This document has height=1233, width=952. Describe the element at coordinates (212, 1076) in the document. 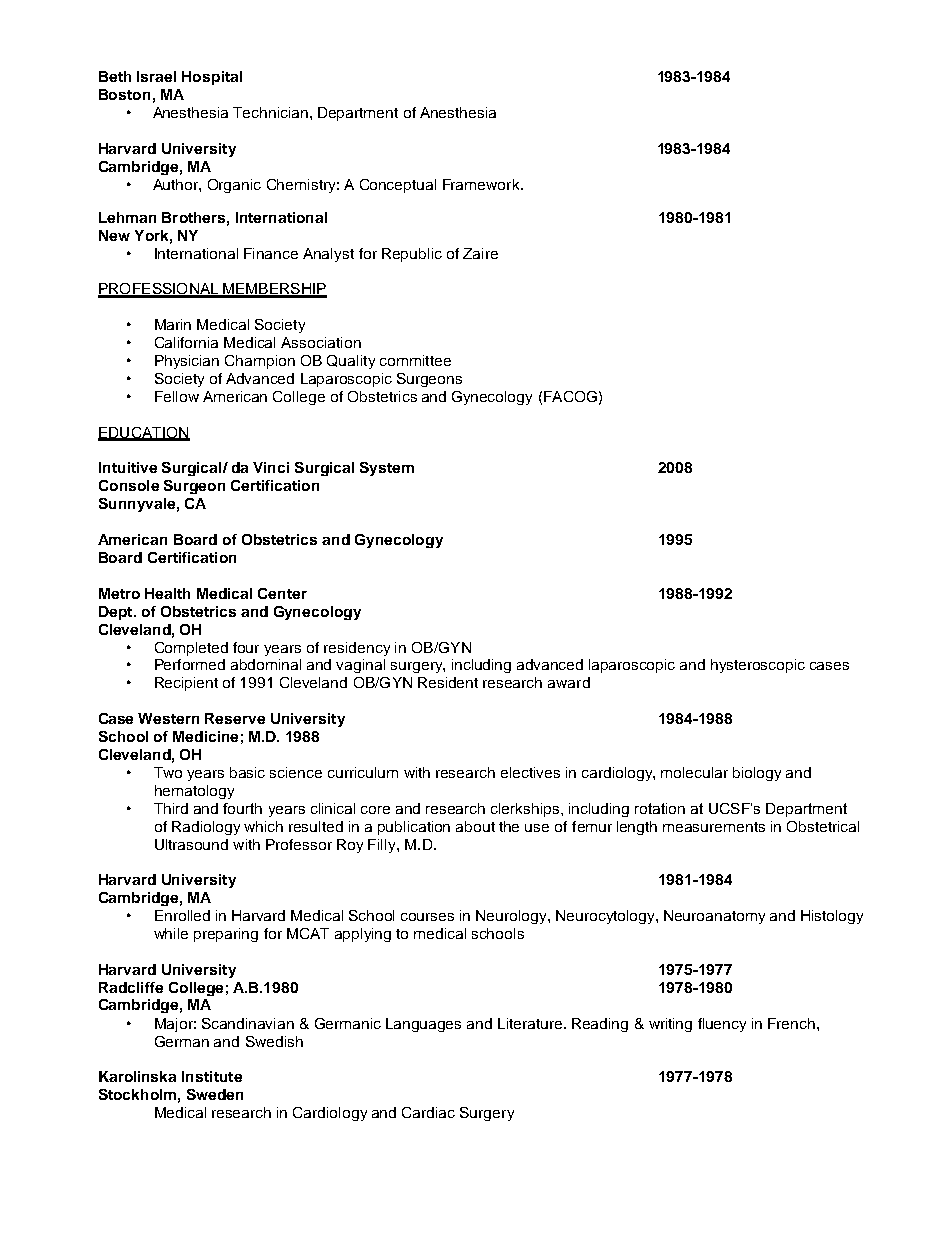

I see `Institute` at that location.
